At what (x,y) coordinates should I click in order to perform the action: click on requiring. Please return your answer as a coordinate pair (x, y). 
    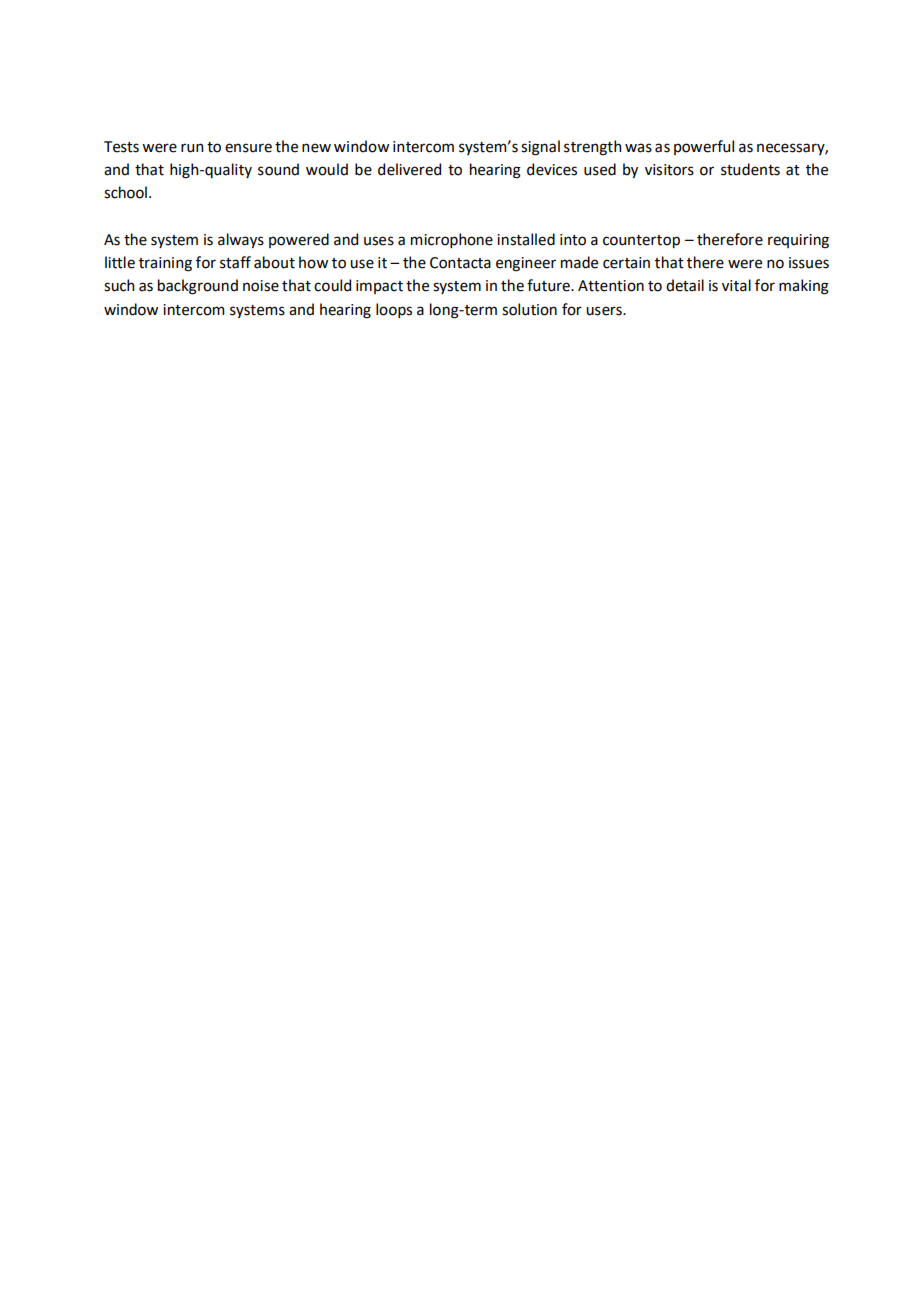
    Looking at the image, I should click on (798, 241).
